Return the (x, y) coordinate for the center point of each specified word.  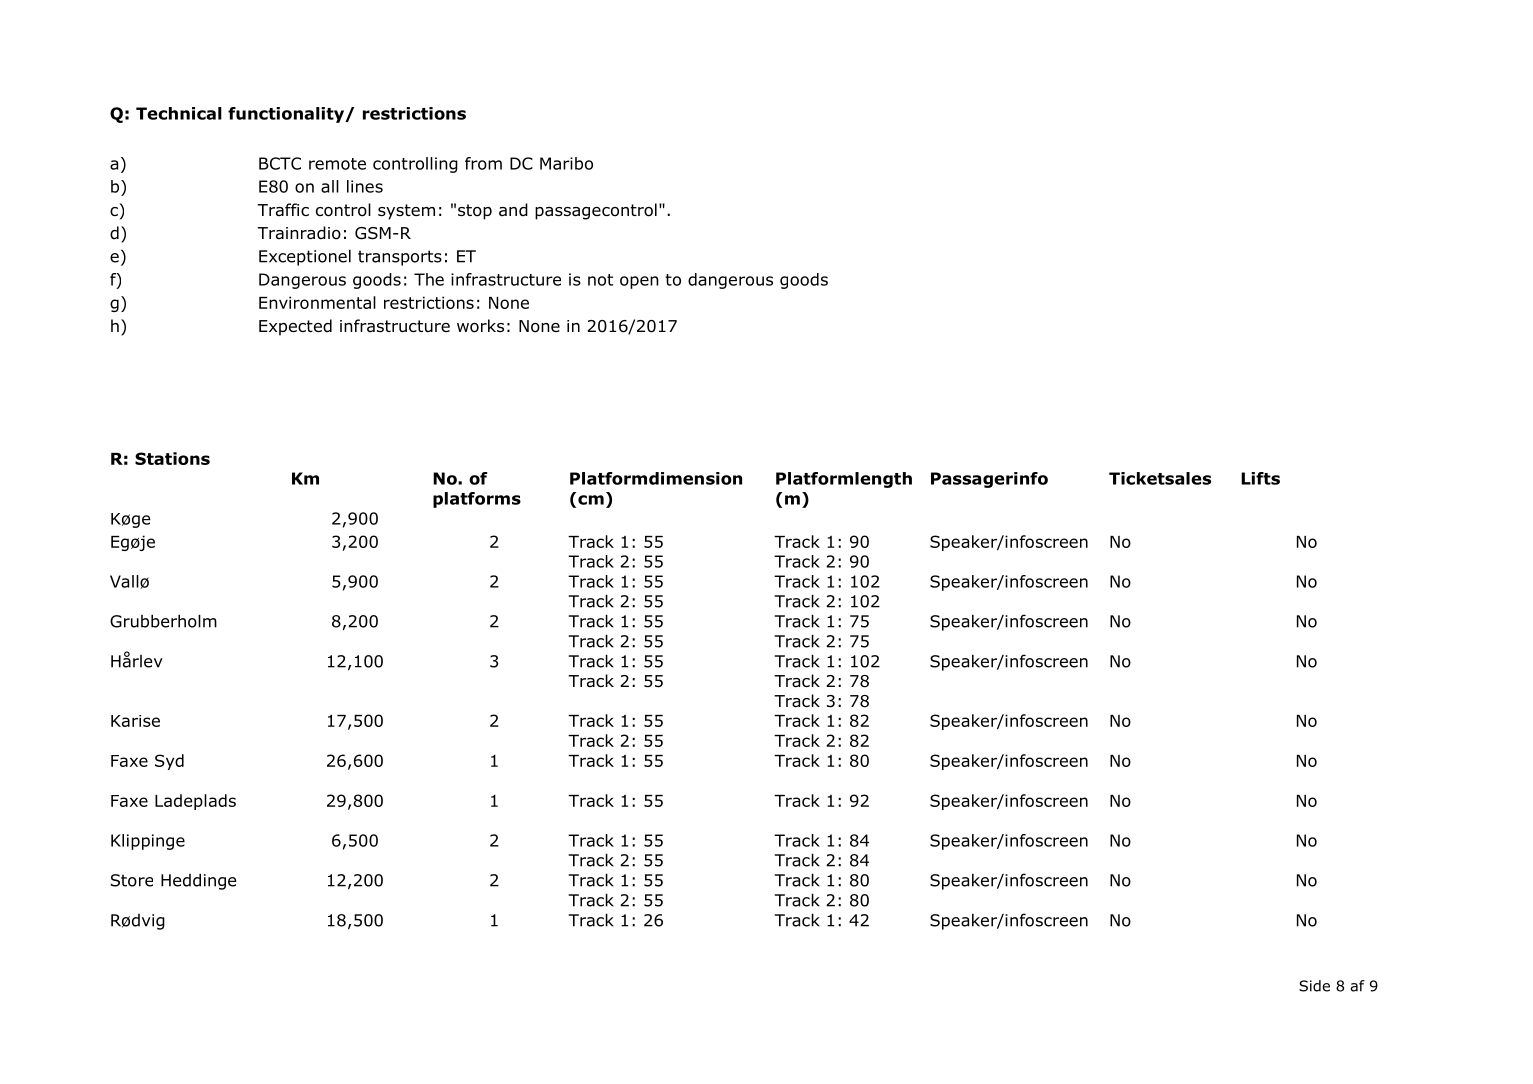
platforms (477, 500)
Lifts (1260, 478)
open (639, 282)
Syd (169, 762)
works (480, 326)
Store (132, 880)
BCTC (280, 163)
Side (1314, 986)
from (483, 163)
